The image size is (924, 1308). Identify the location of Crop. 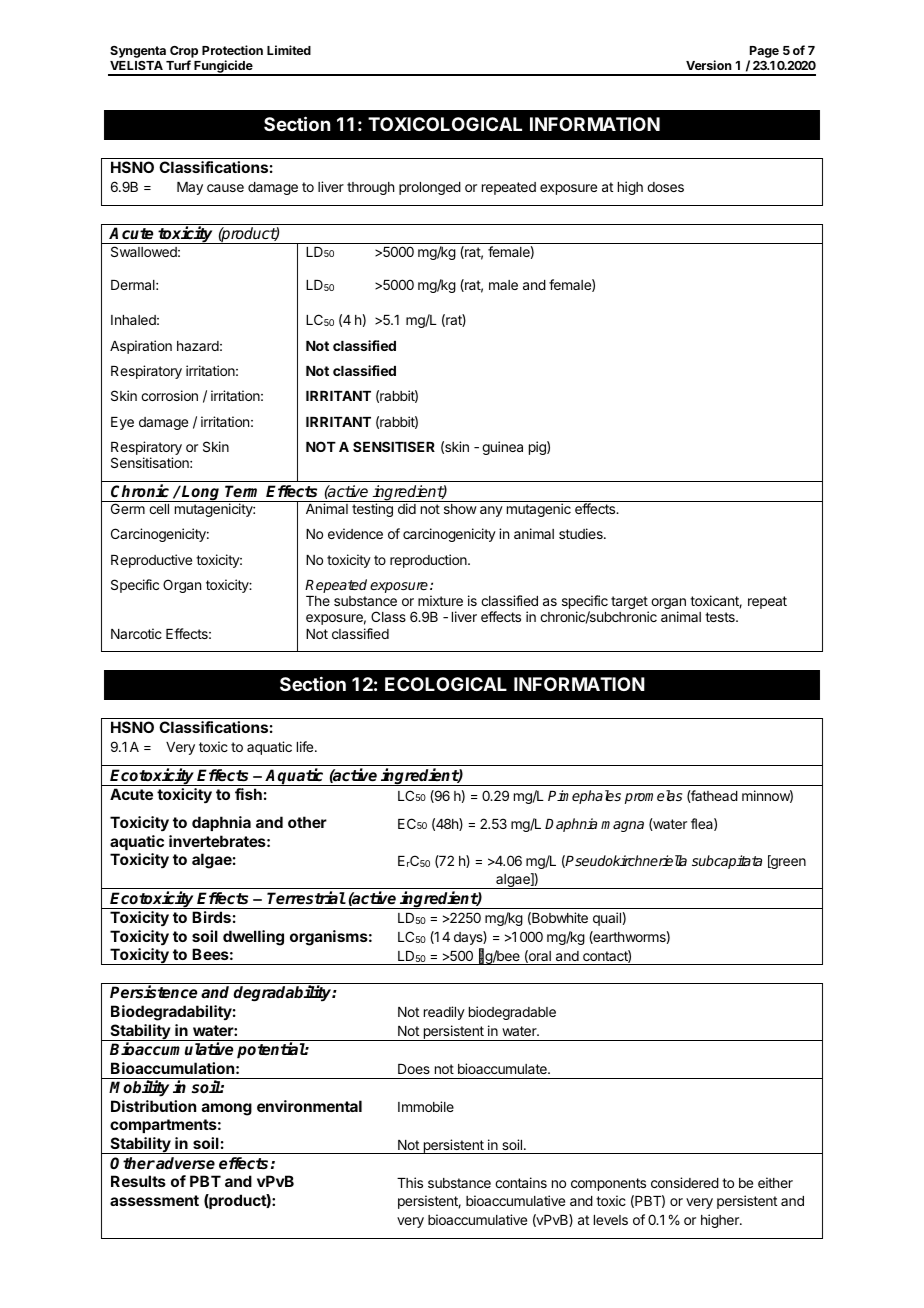
(184, 53).
